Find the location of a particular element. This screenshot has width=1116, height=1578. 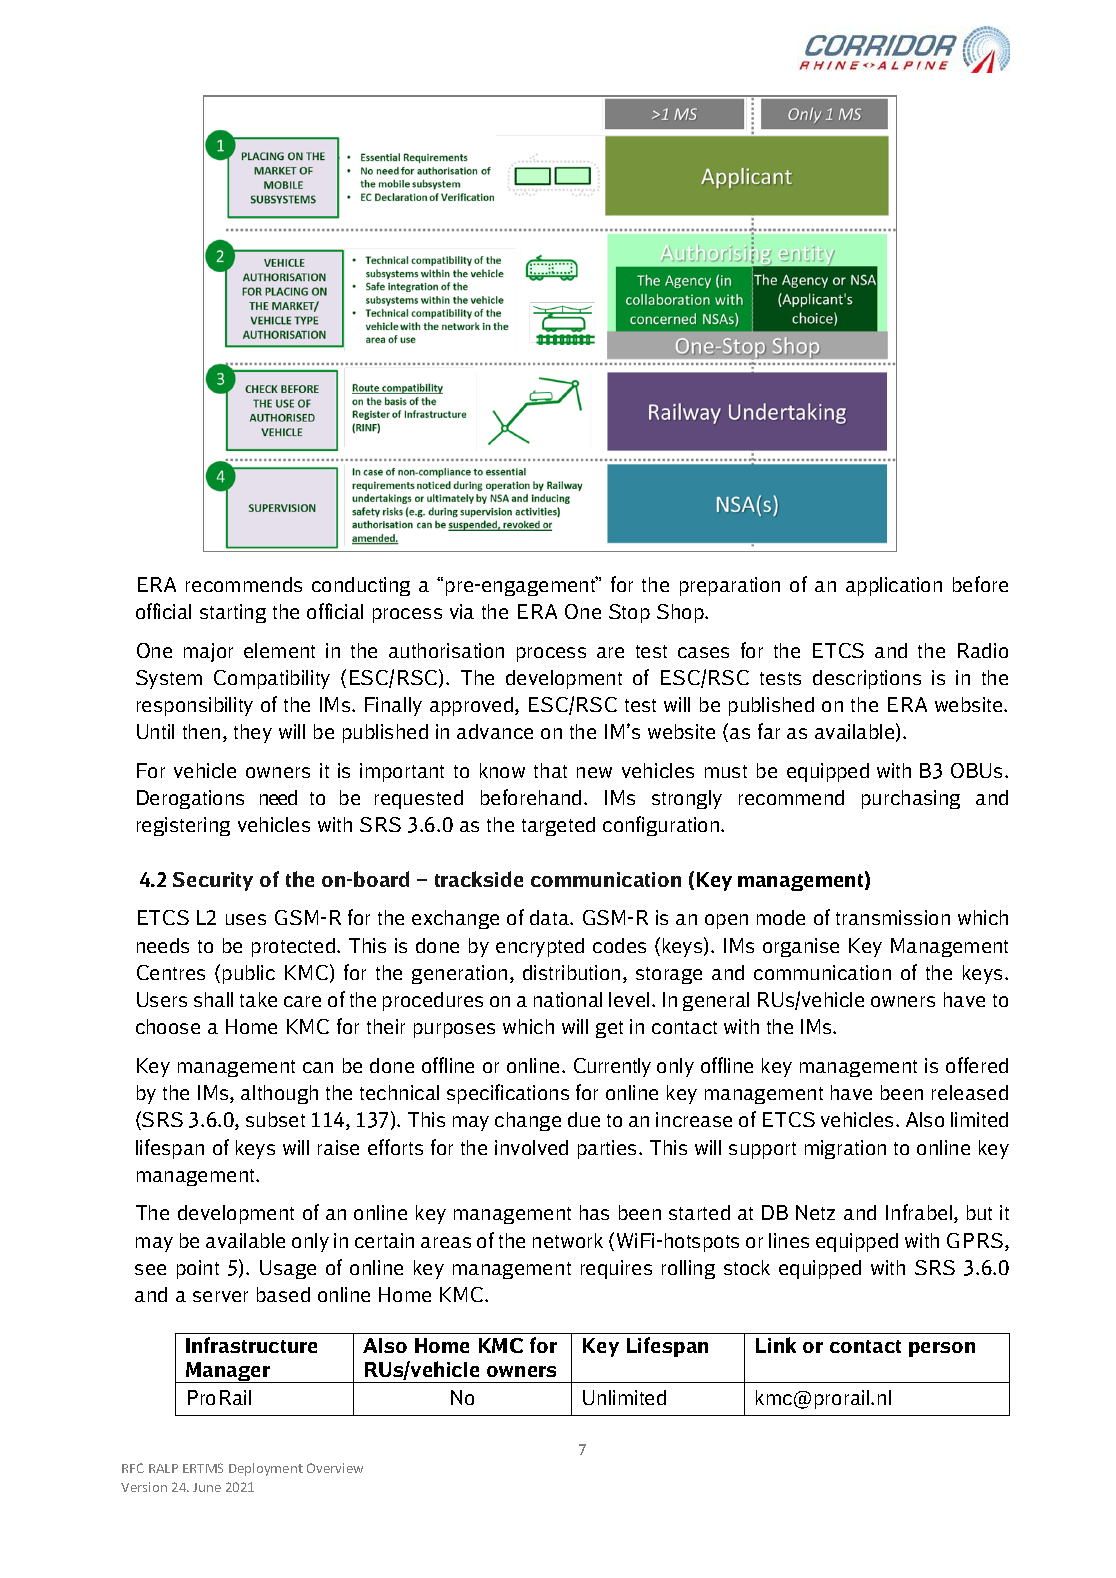

application is located at coordinates (894, 586).
